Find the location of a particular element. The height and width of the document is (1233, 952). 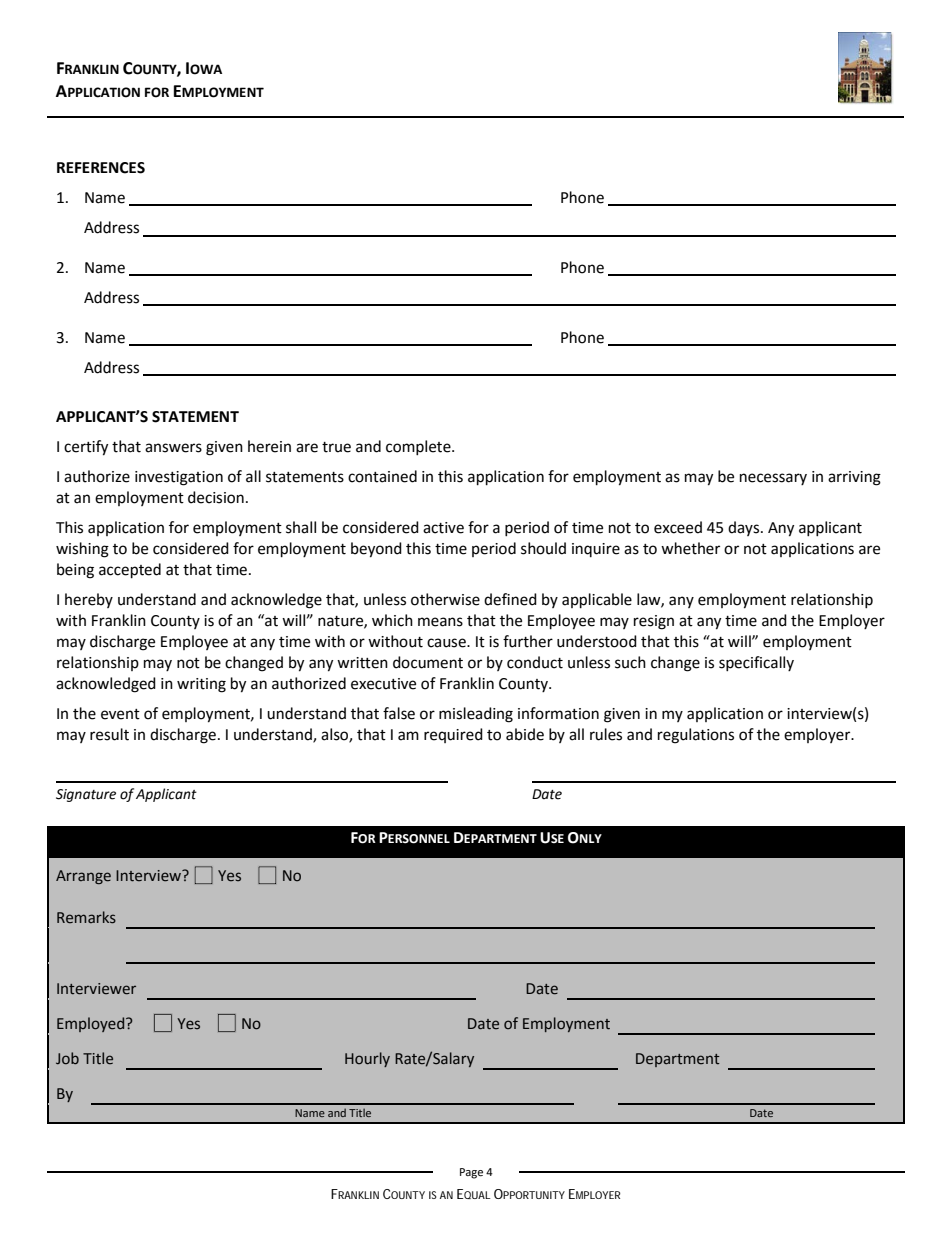

document is located at coordinates (428, 662).
